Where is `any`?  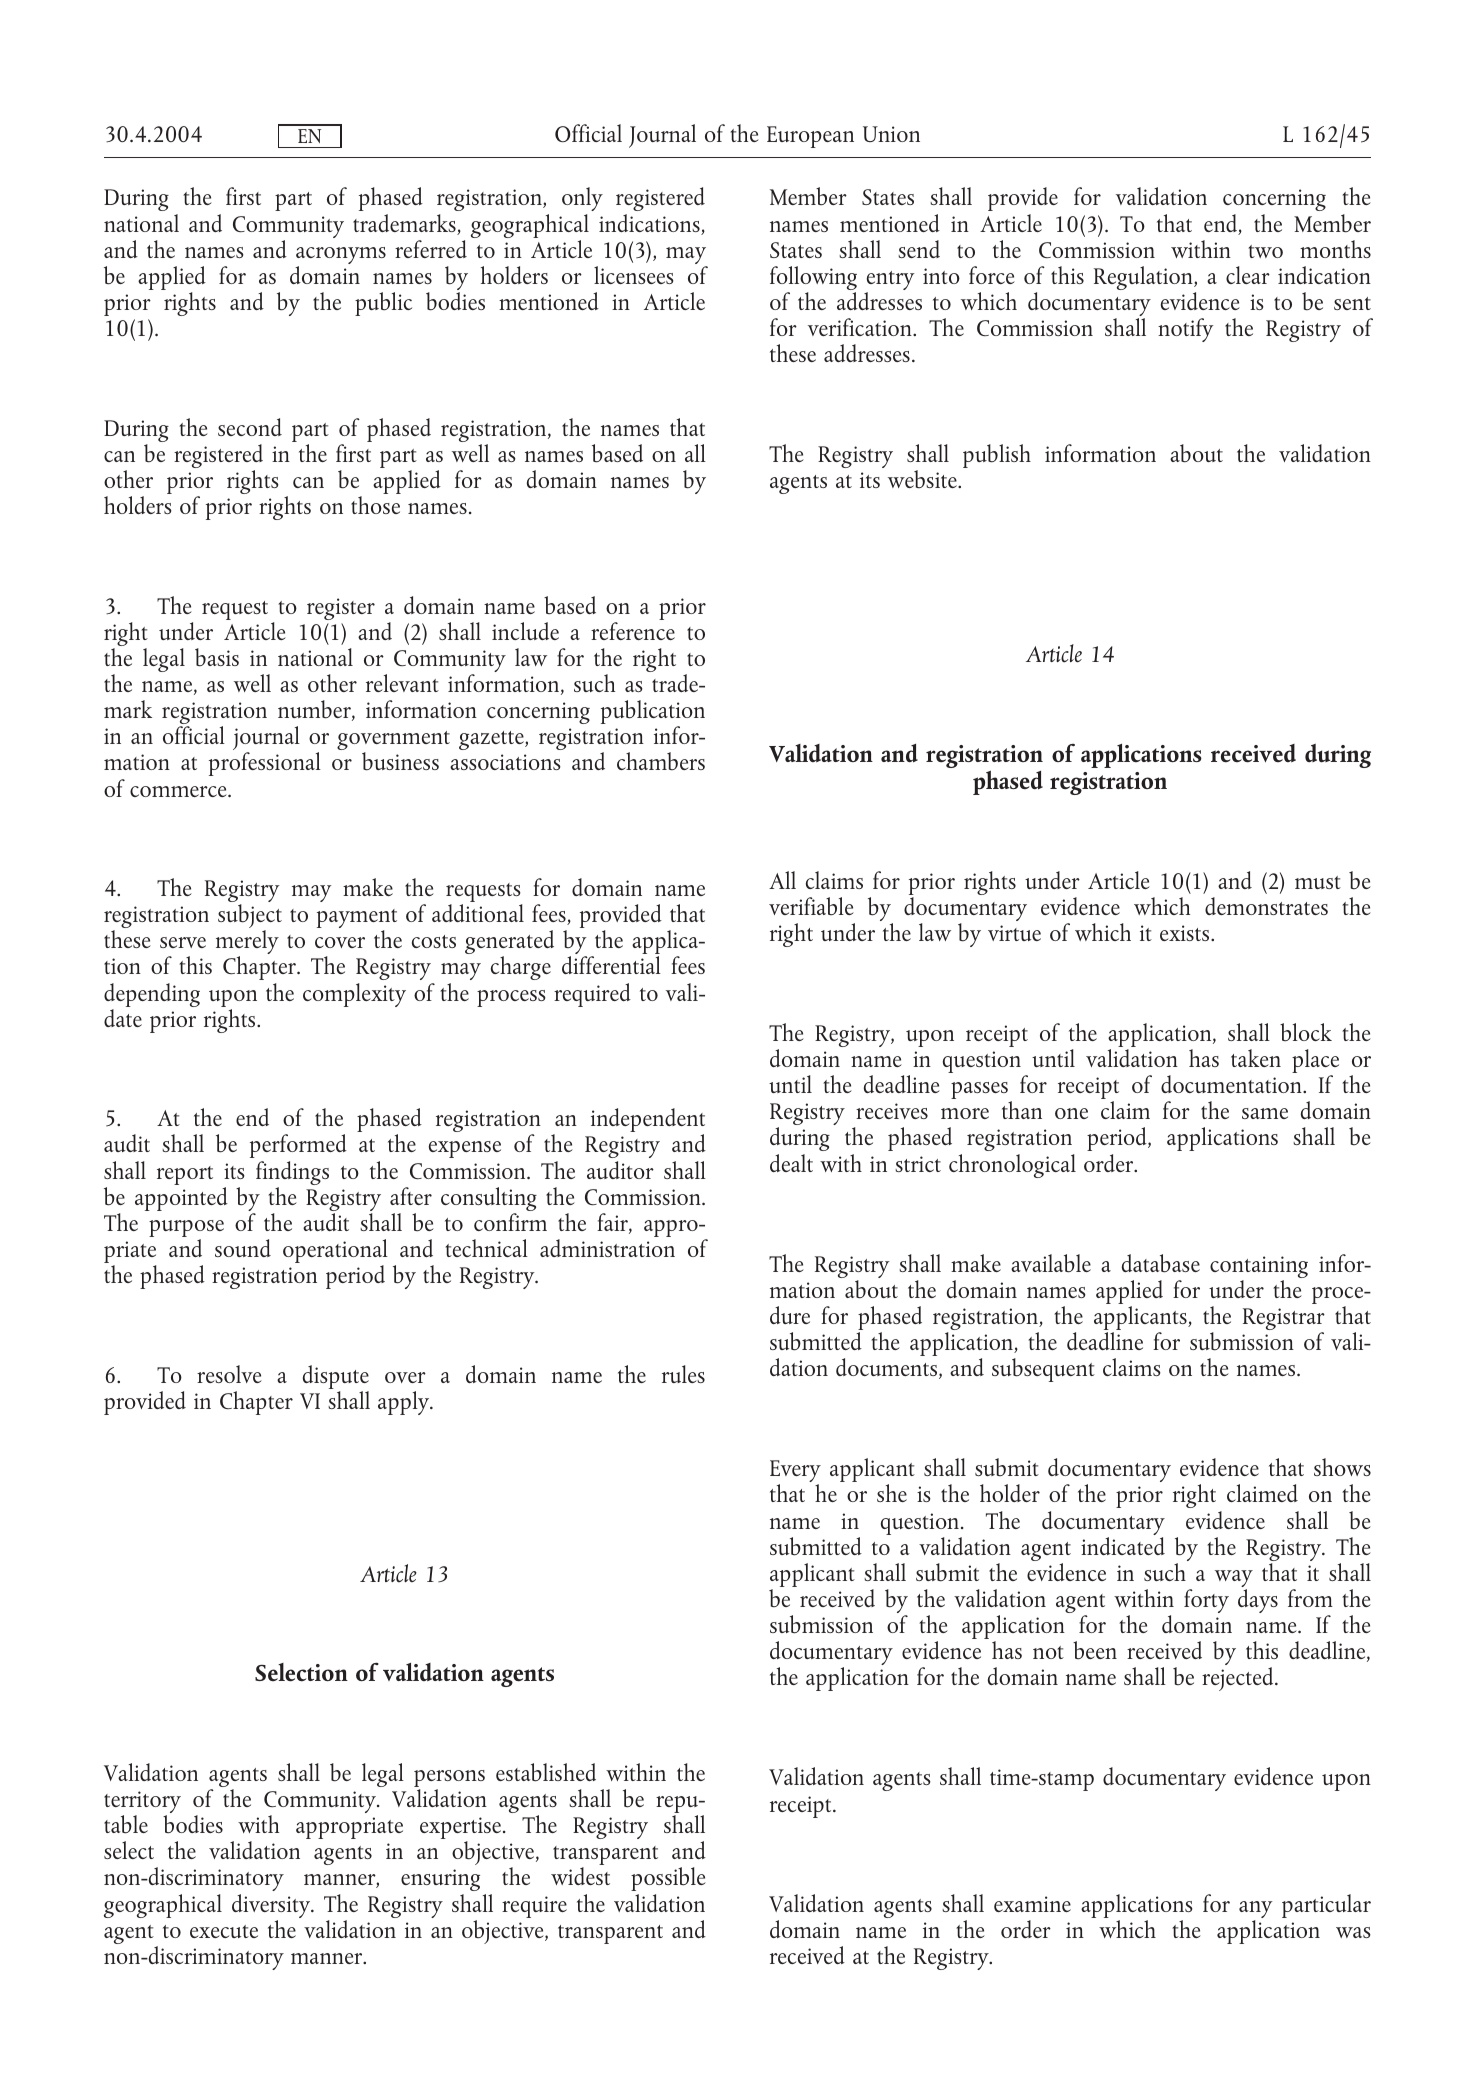 any is located at coordinates (1255, 1911).
